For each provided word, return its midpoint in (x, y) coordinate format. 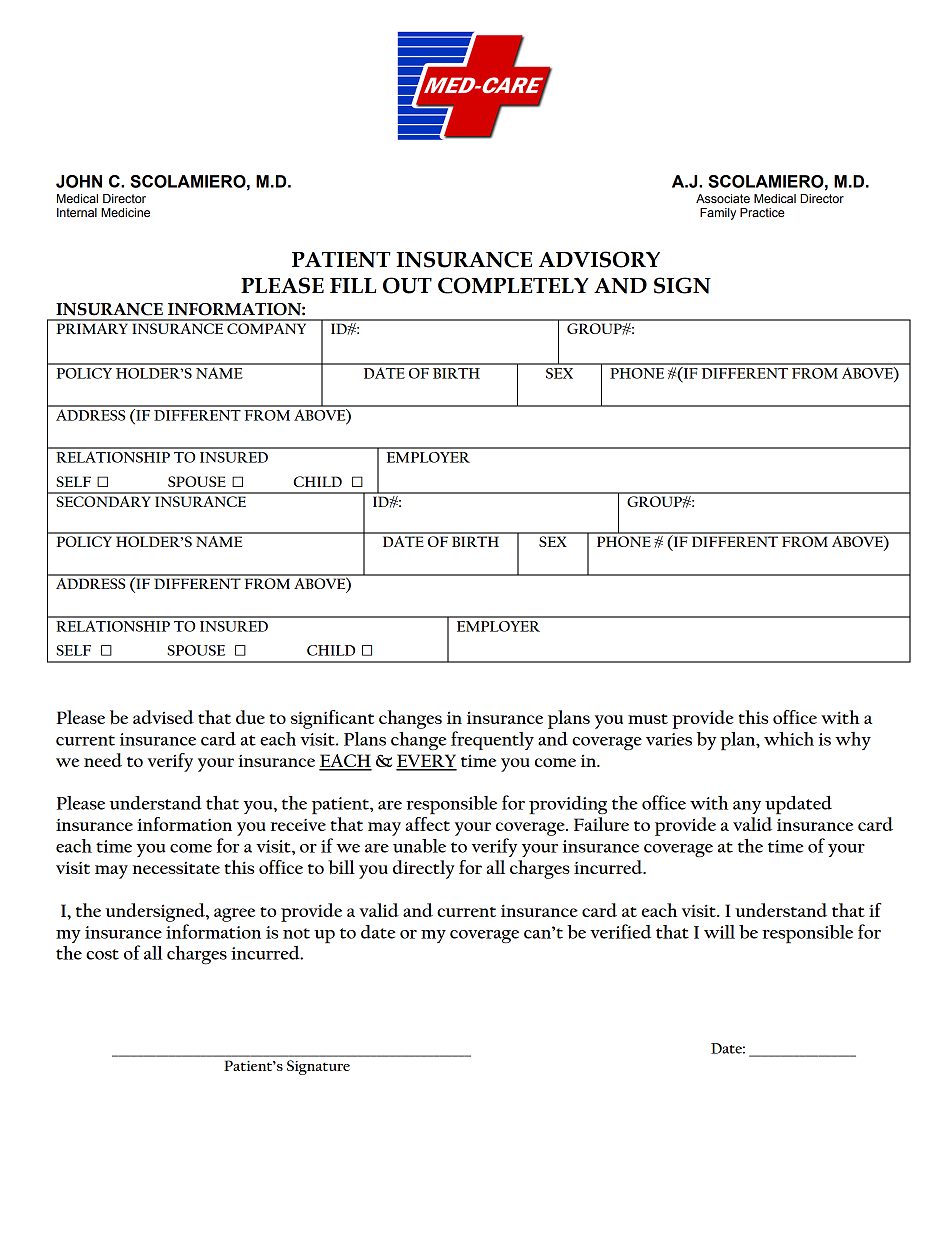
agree (234, 915)
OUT (407, 285)
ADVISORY (599, 259)
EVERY (426, 762)
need (103, 760)
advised (163, 717)
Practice (762, 213)
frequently (492, 740)
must (648, 719)
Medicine (125, 212)
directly (424, 869)
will (719, 932)
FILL (353, 285)
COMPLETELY (513, 285)
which (789, 739)
